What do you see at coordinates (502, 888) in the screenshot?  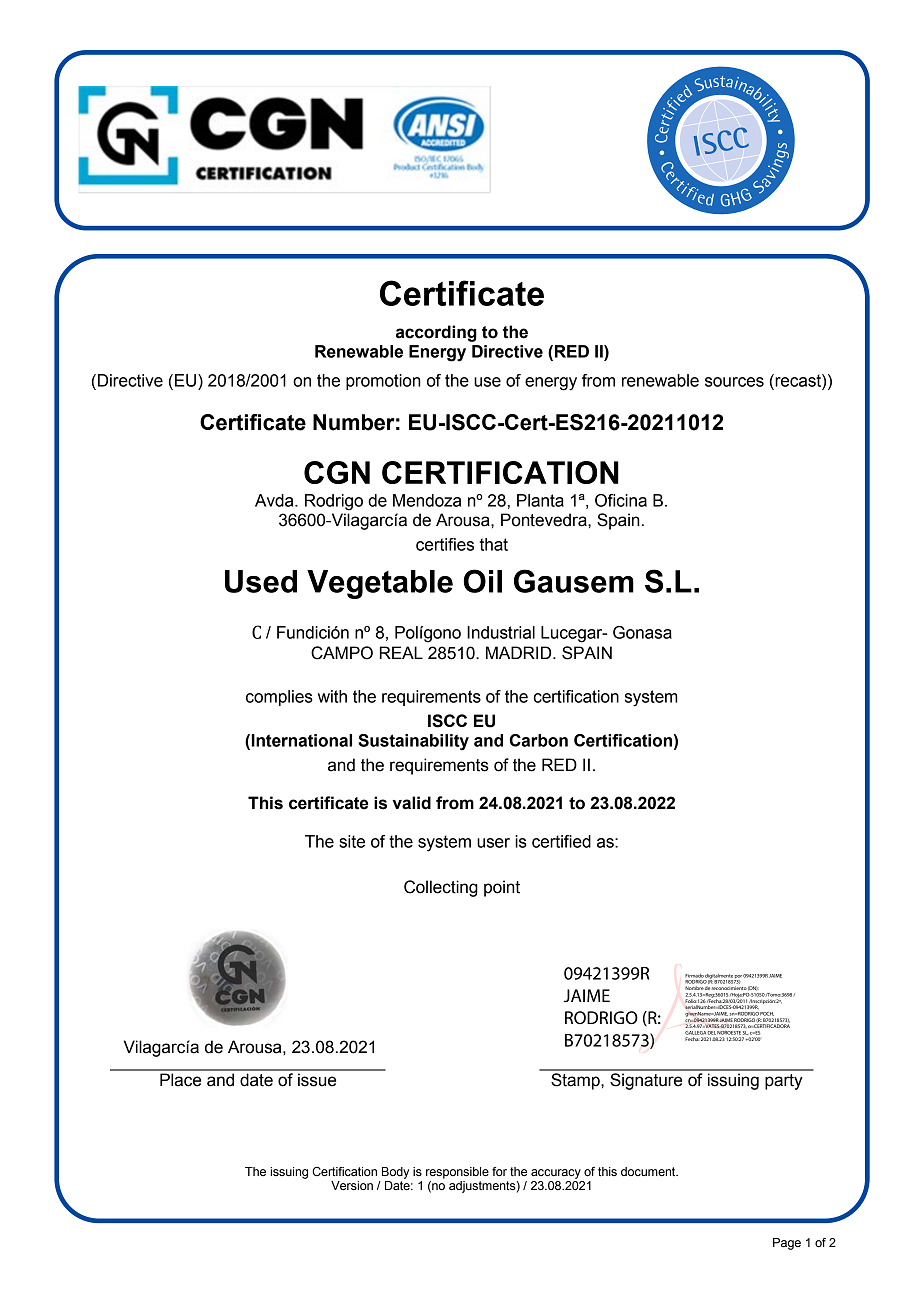 I see `point` at bounding box center [502, 888].
